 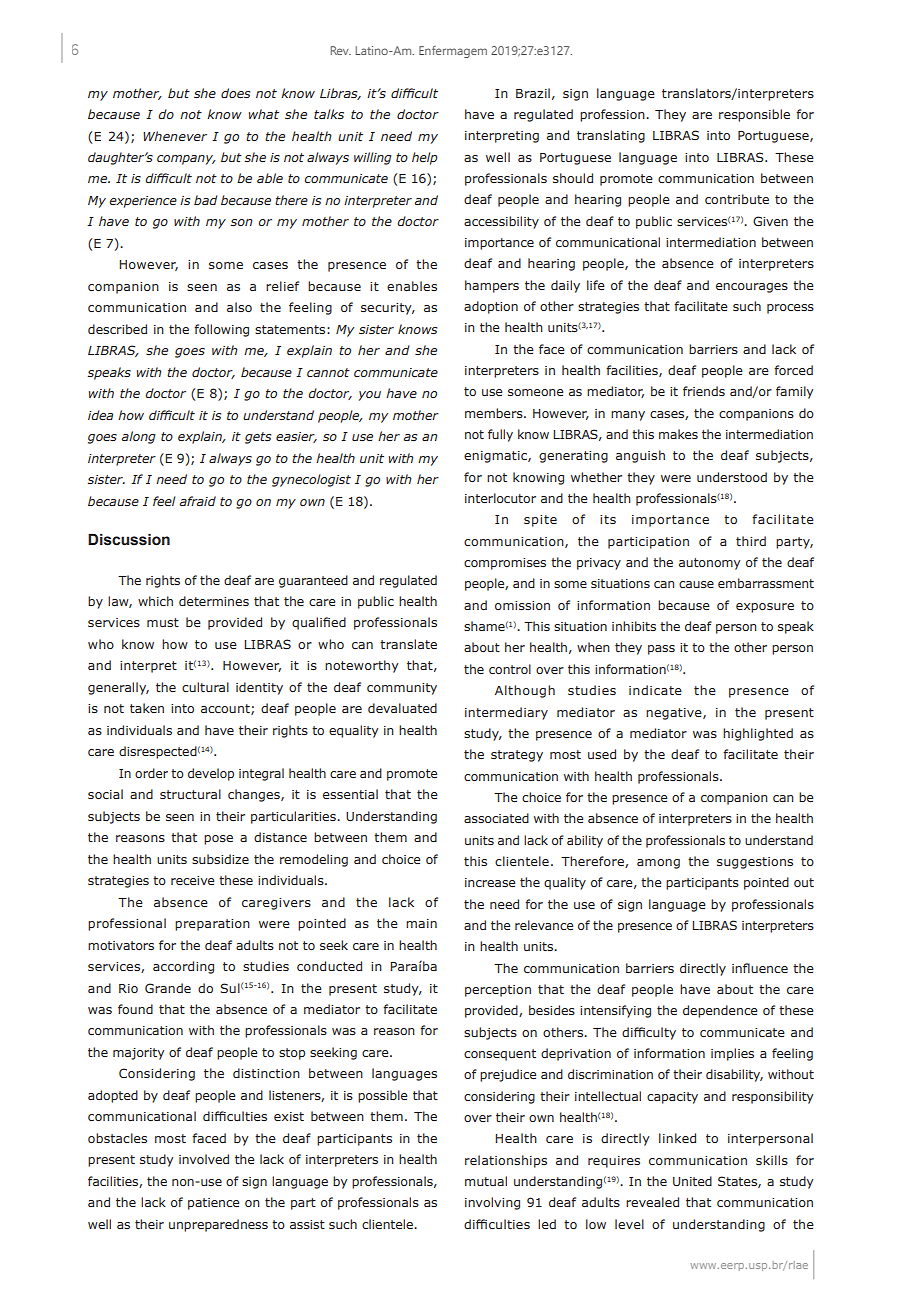 What do you see at coordinates (425, 158) in the image?
I see `help` at bounding box center [425, 158].
